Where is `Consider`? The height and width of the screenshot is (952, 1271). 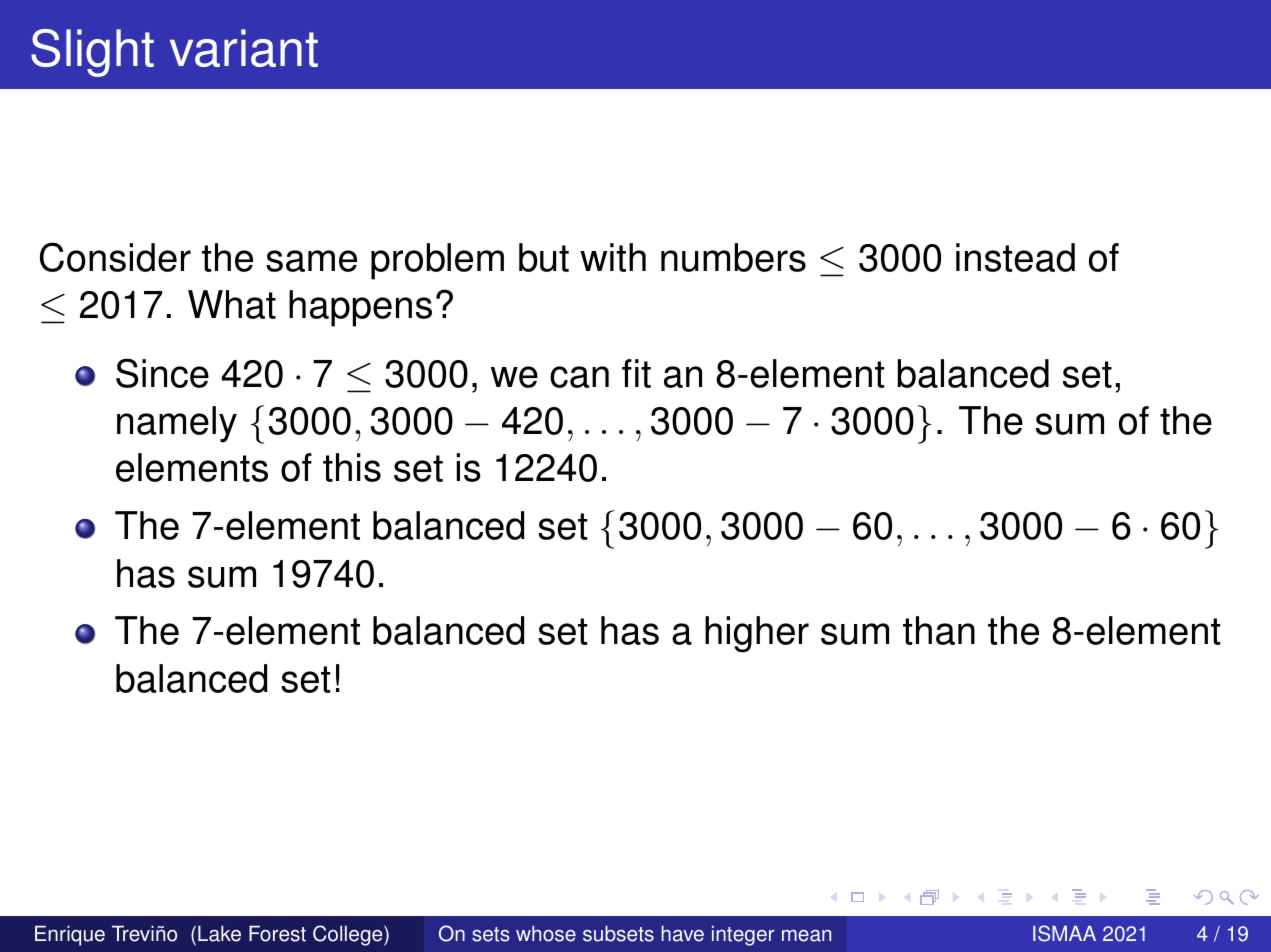
Consider is located at coordinates (115, 257).
